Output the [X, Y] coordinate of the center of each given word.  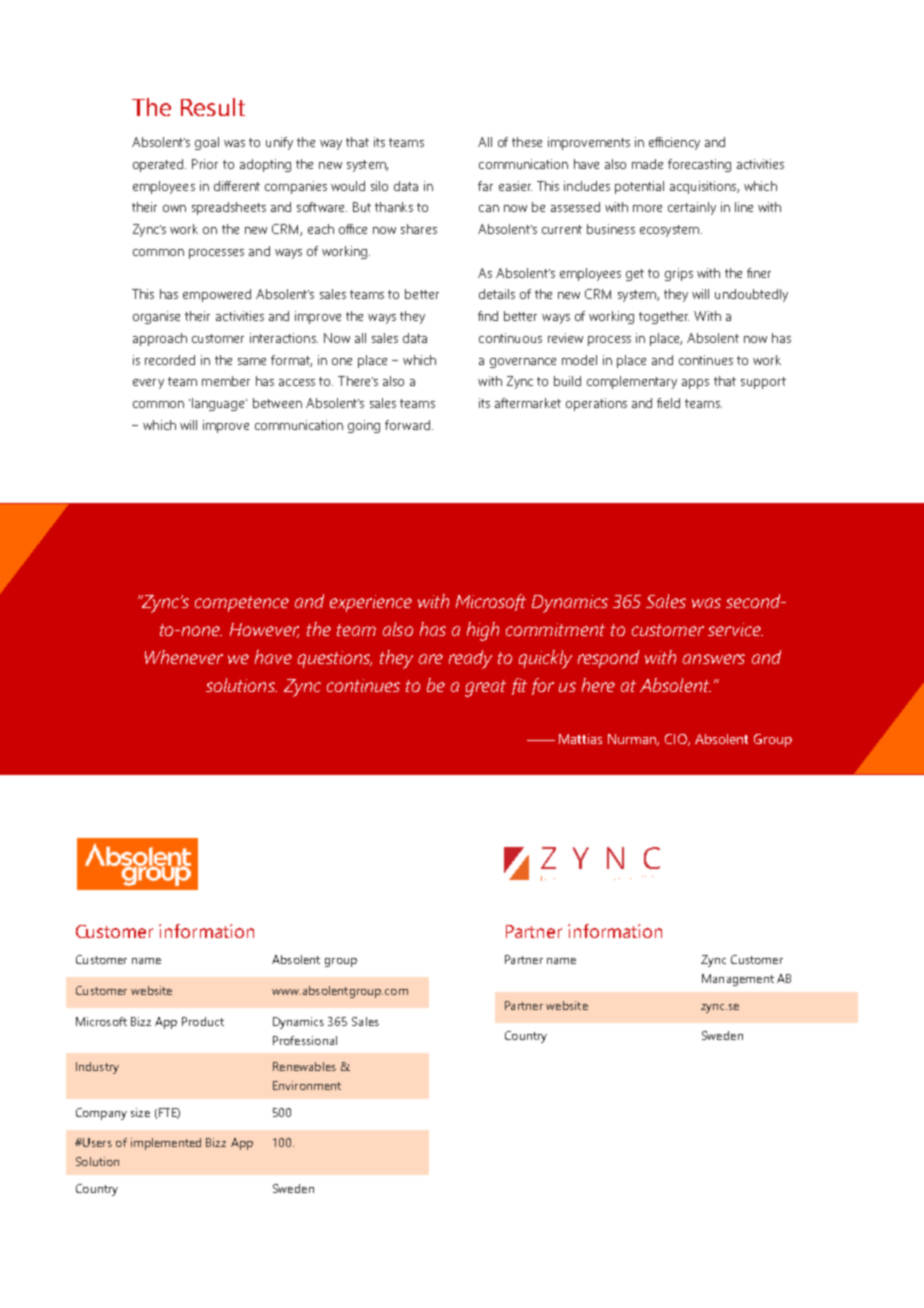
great [485, 688]
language [219, 404]
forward [407, 425]
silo [379, 186]
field [668, 403]
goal [207, 143]
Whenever [184, 657]
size [140, 1112]
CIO [677, 740]
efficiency [674, 143]
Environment [307, 1085]
